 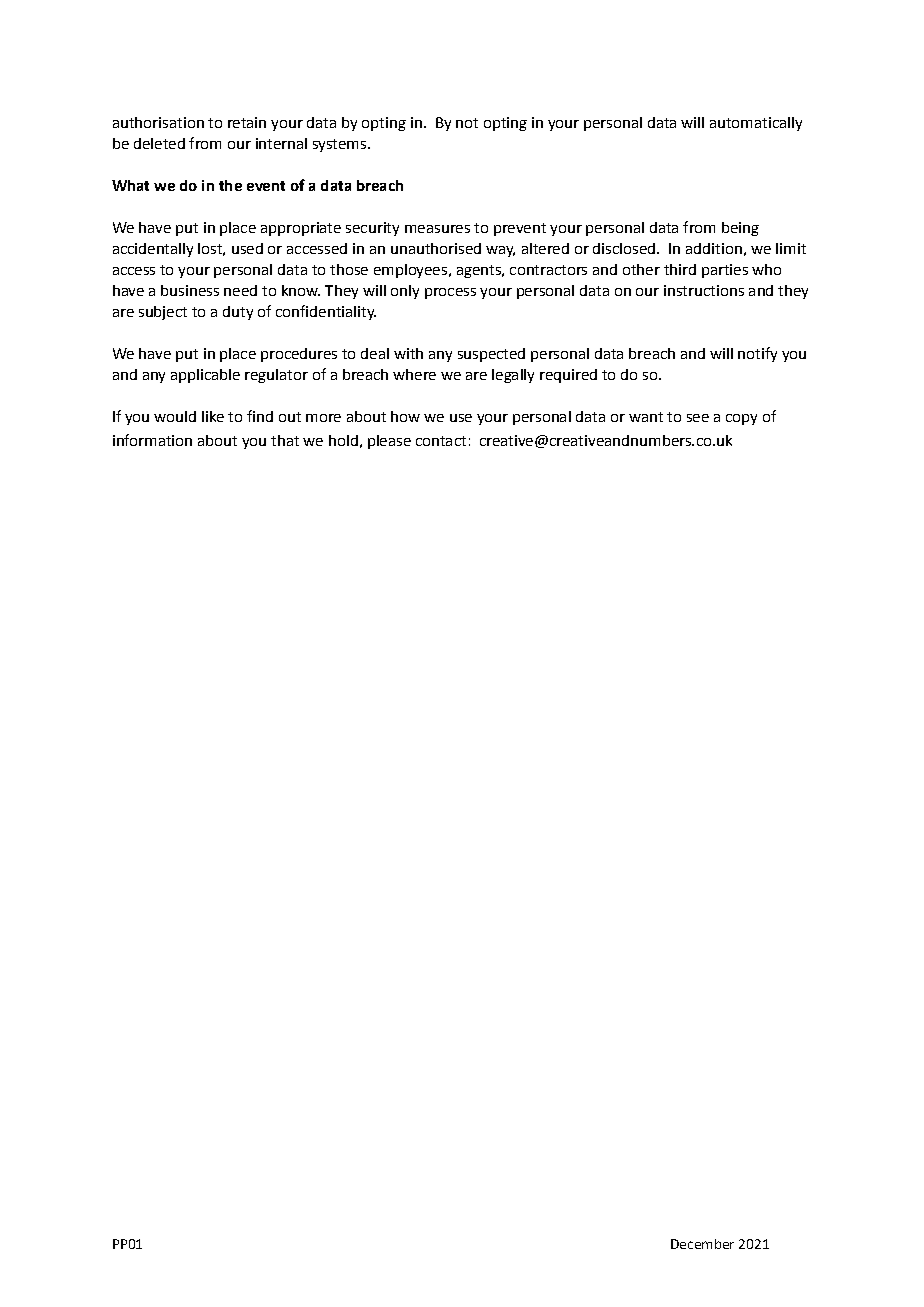 I want to click on automatically, so click(x=756, y=124).
